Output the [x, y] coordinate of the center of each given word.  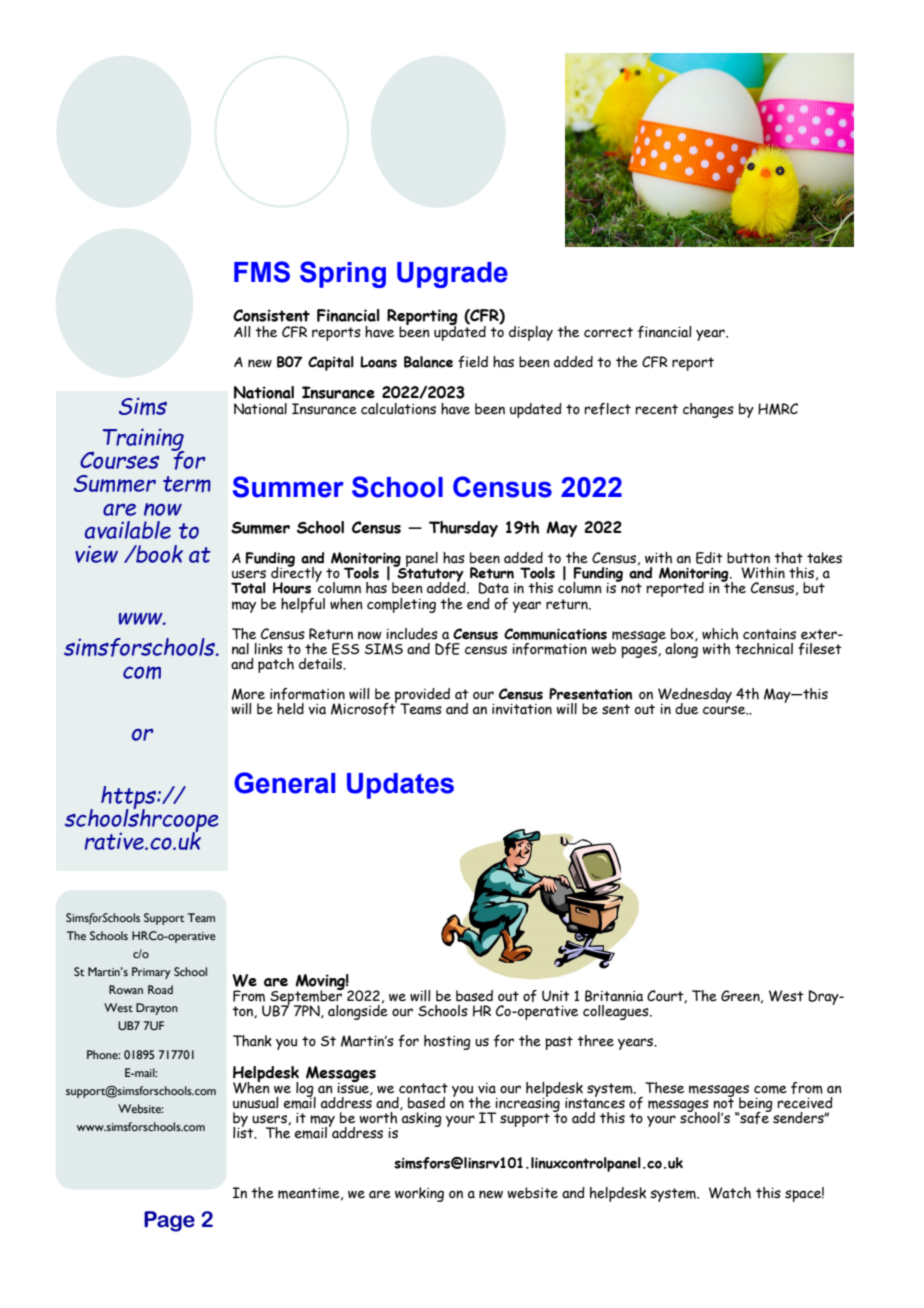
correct [608, 332]
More [248, 694]
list [244, 1132]
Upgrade [452, 275]
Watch [730, 1193]
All [242, 331]
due [686, 709]
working [419, 1194]
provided [422, 696]
